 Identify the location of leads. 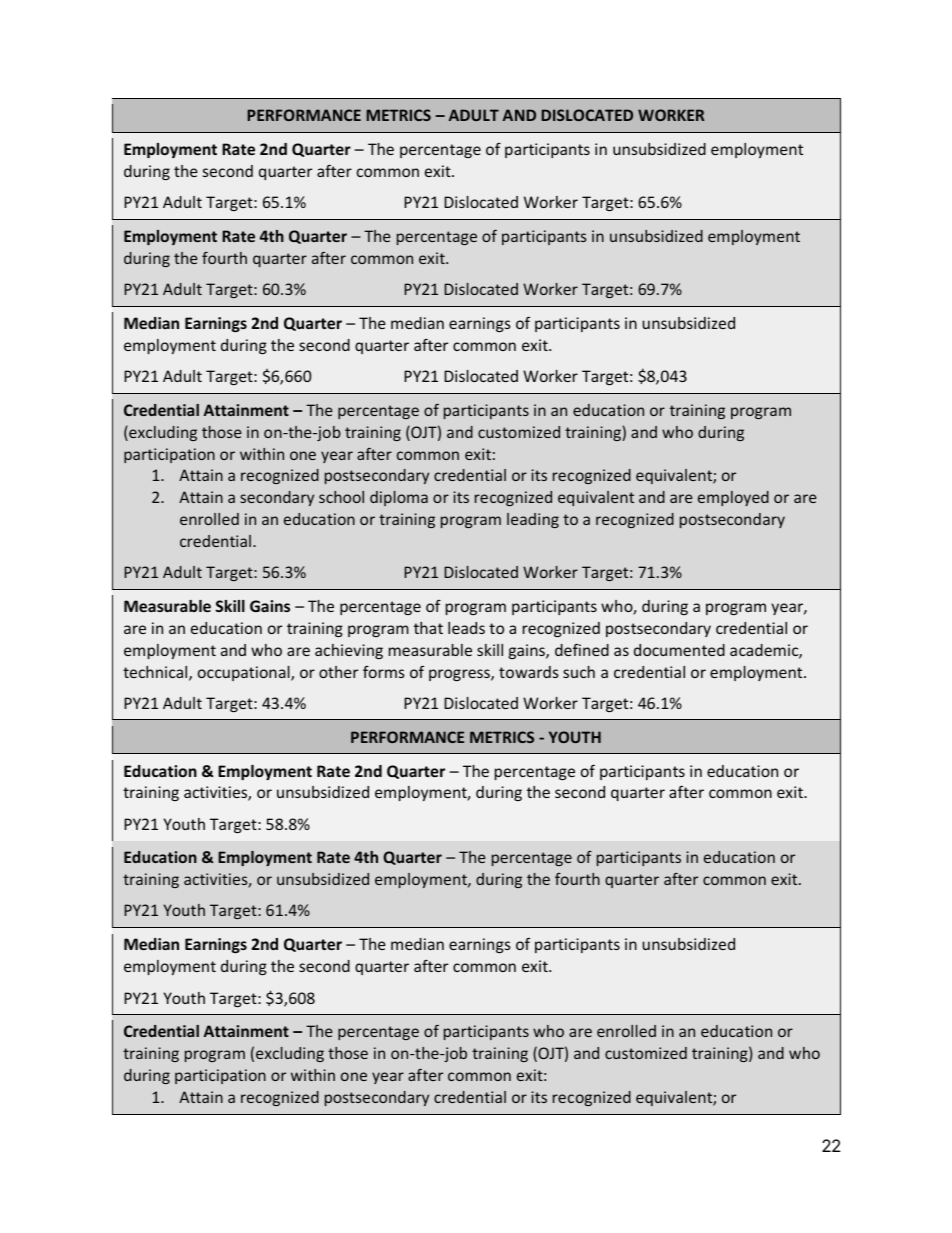
(466, 628).
